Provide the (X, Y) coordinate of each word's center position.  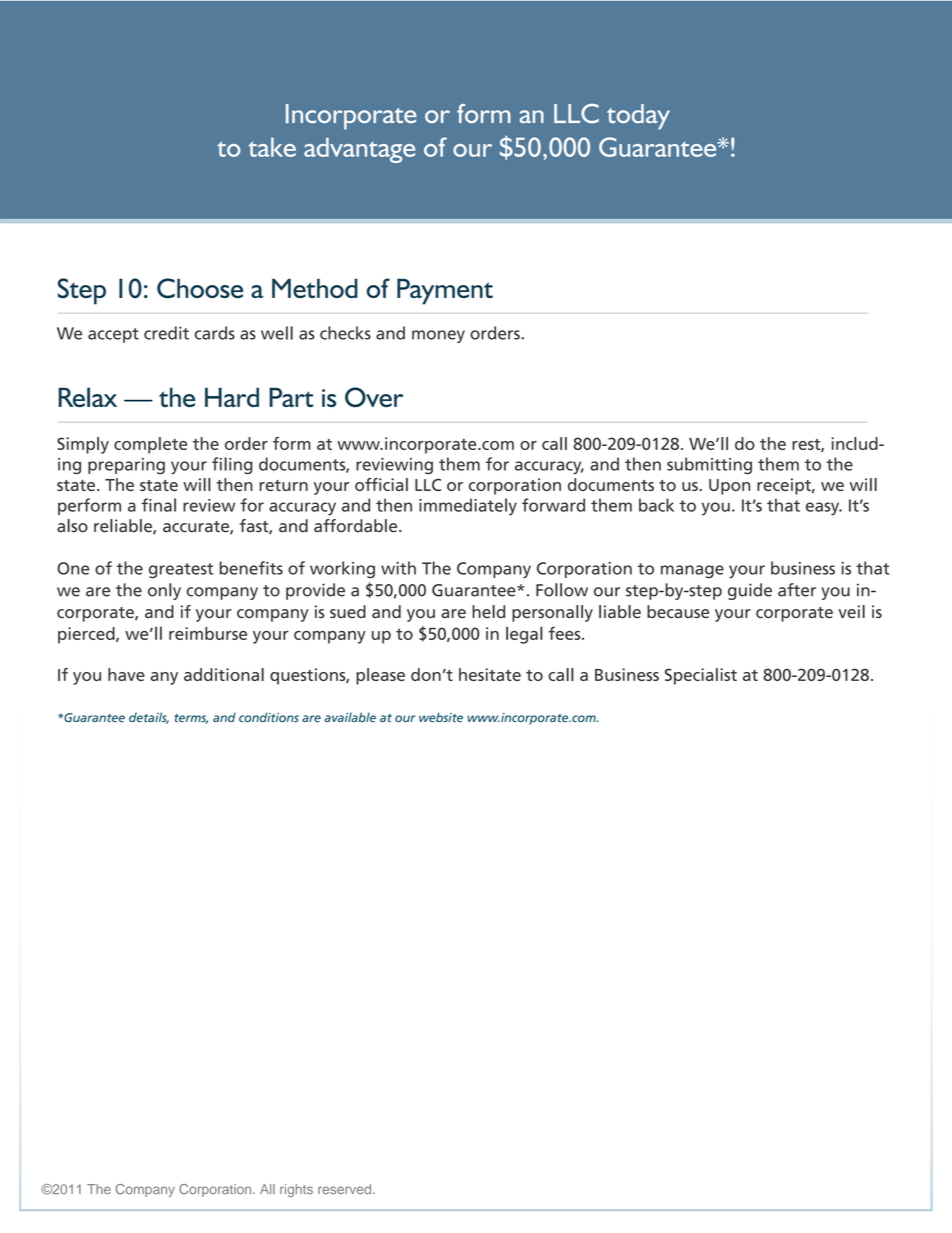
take (272, 147)
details (149, 718)
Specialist (701, 676)
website (441, 717)
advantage (359, 150)
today (638, 117)
